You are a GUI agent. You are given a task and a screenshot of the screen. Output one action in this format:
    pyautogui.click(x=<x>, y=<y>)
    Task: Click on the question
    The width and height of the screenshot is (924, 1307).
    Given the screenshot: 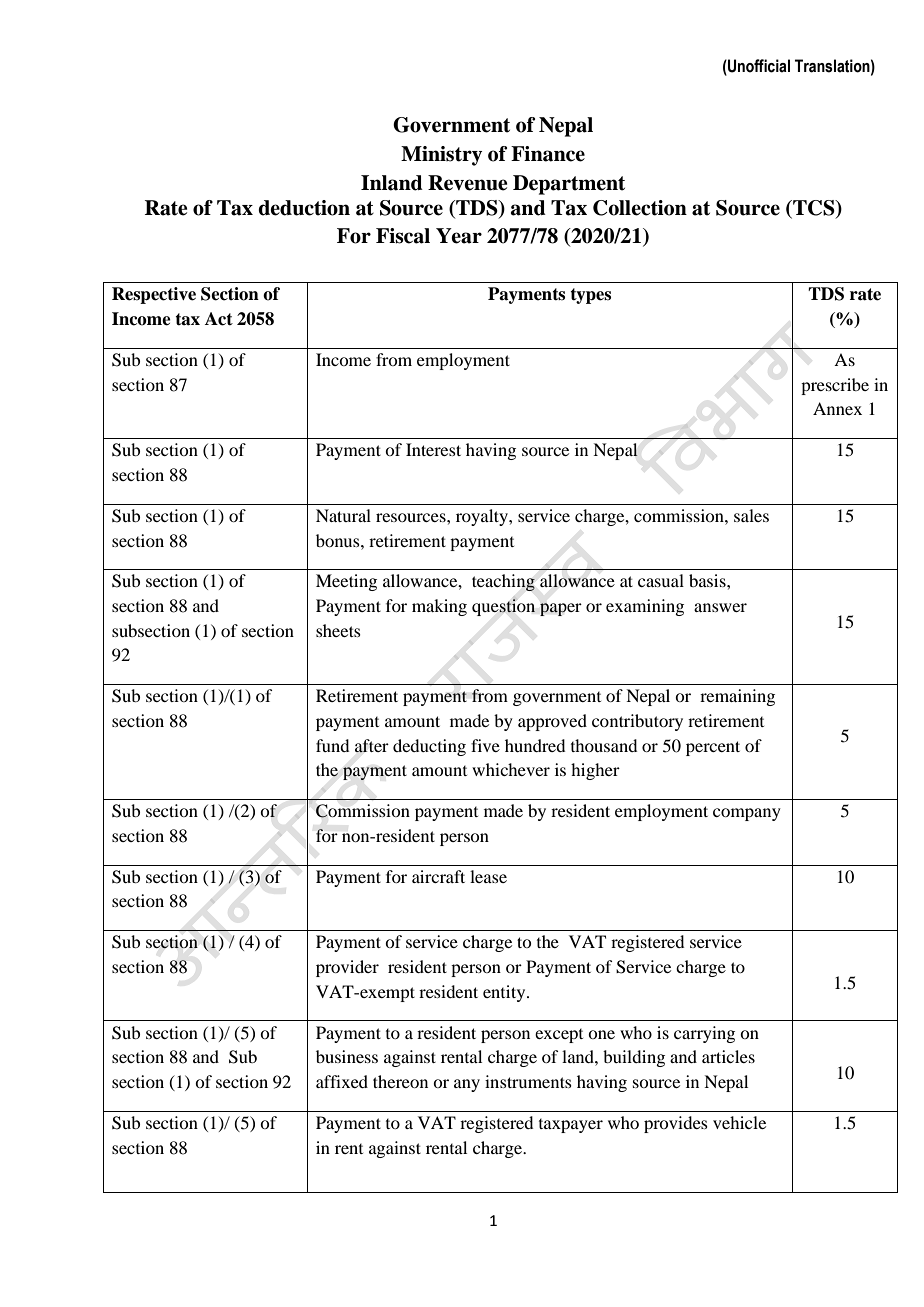 What is the action you would take?
    pyautogui.click(x=503, y=607)
